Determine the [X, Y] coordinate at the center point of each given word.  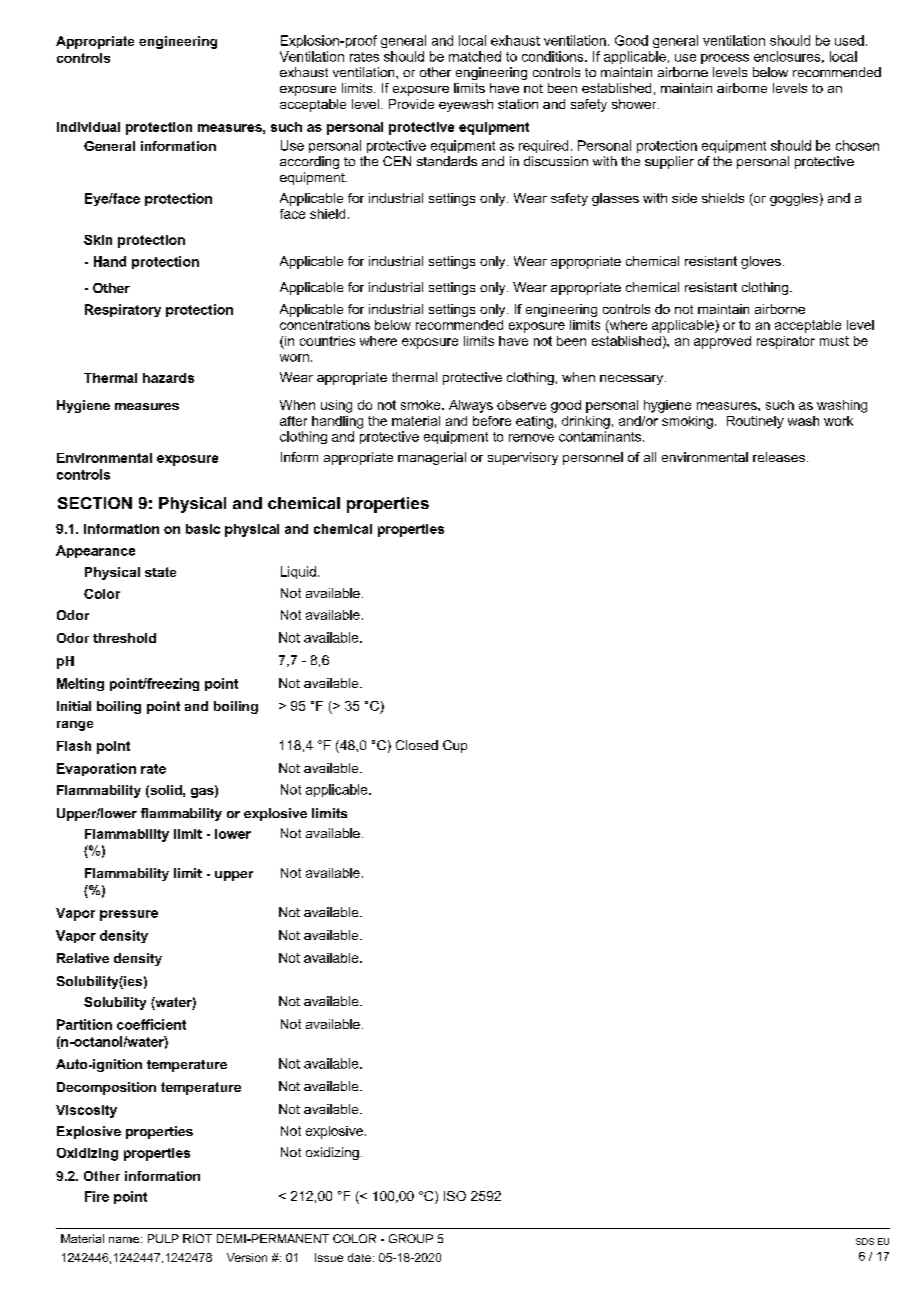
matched [475, 56]
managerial [432, 458]
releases [779, 457]
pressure [129, 915]
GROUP [411, 1238]
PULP [163, 1238]
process [725, 59]
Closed [417, 745]
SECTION [95, 503]
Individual [88, 127]
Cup [455, 746]
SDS [865, 1241]
